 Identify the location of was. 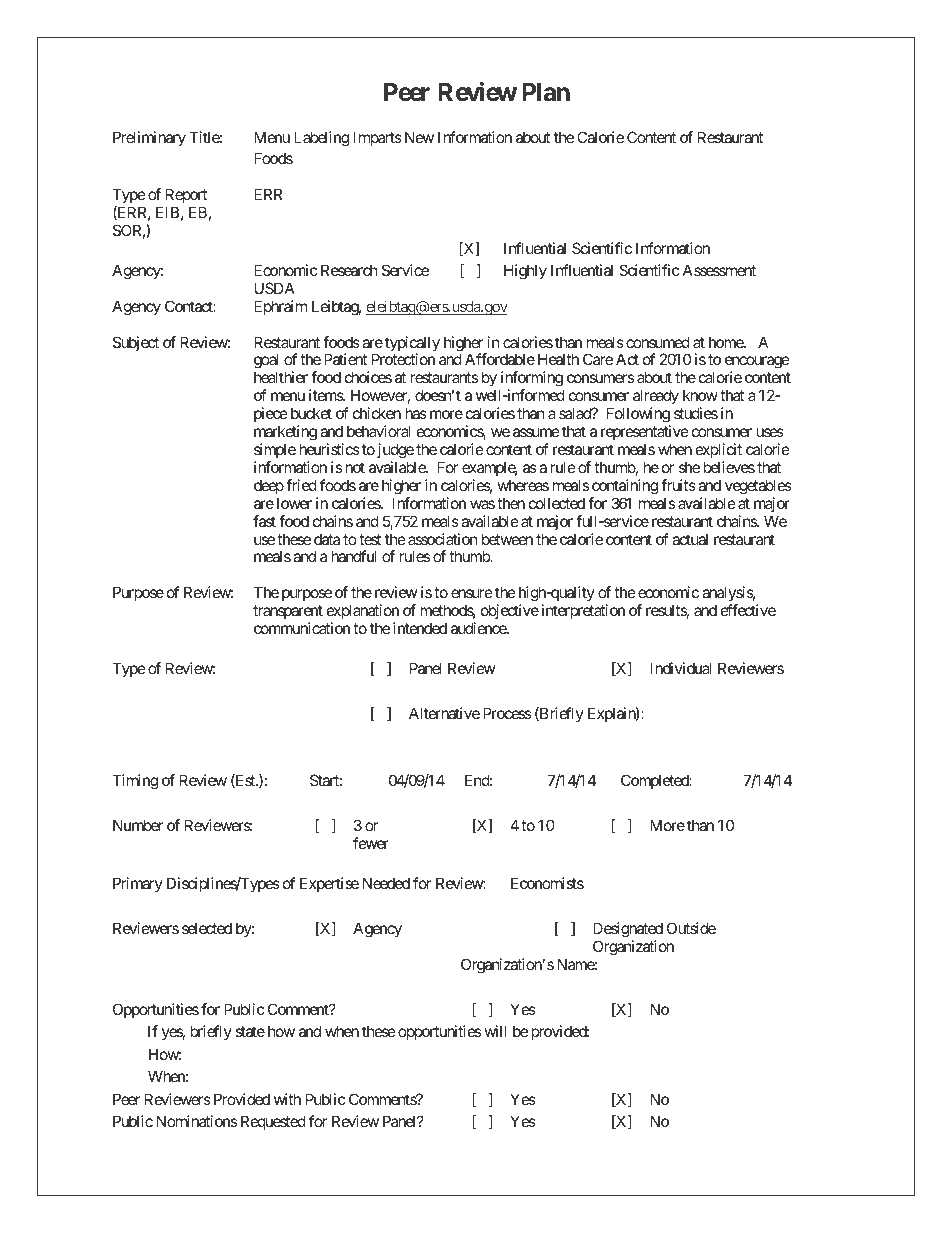
(482, 504).
